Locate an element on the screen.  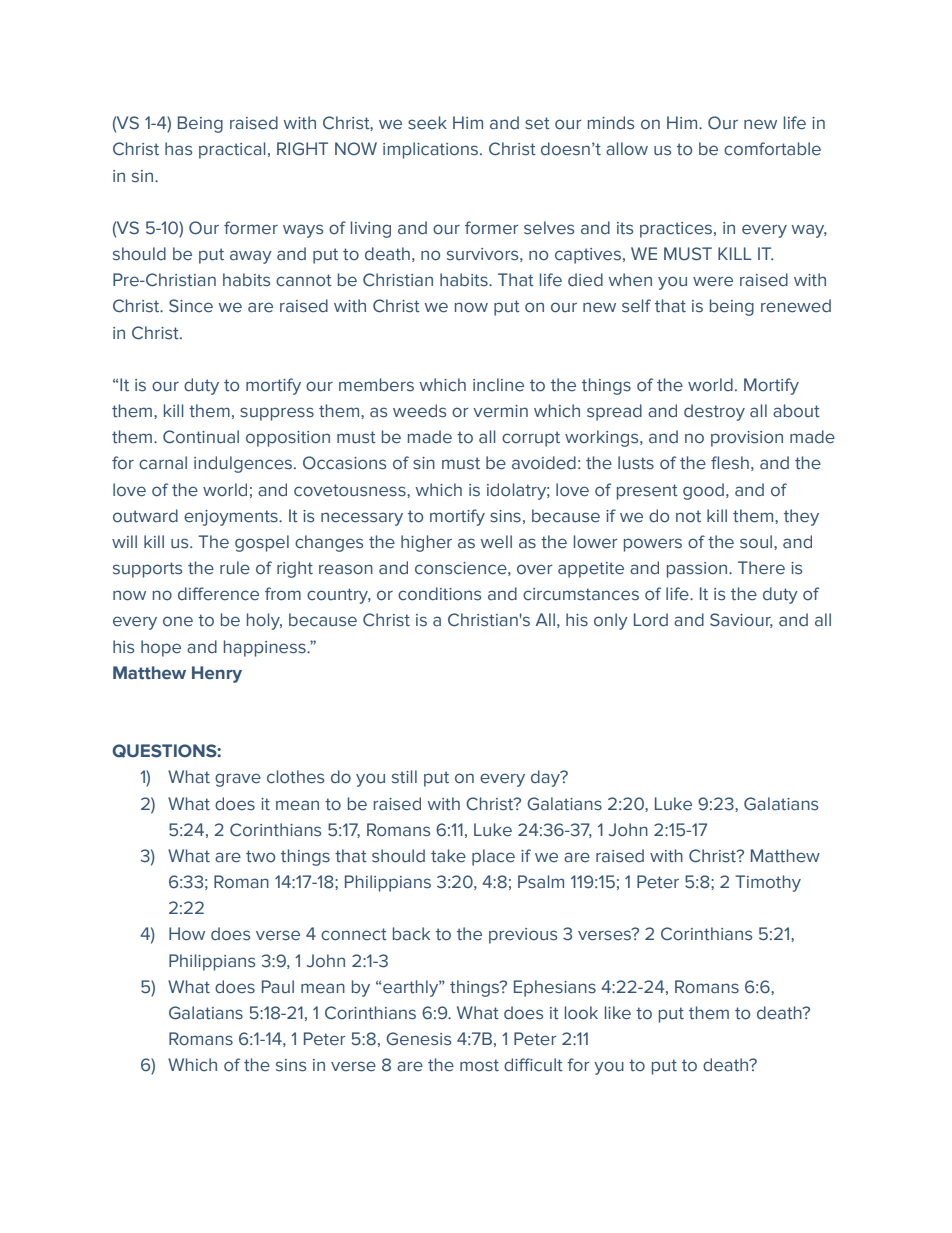
Saviour is located at coordinates (741, 620).
